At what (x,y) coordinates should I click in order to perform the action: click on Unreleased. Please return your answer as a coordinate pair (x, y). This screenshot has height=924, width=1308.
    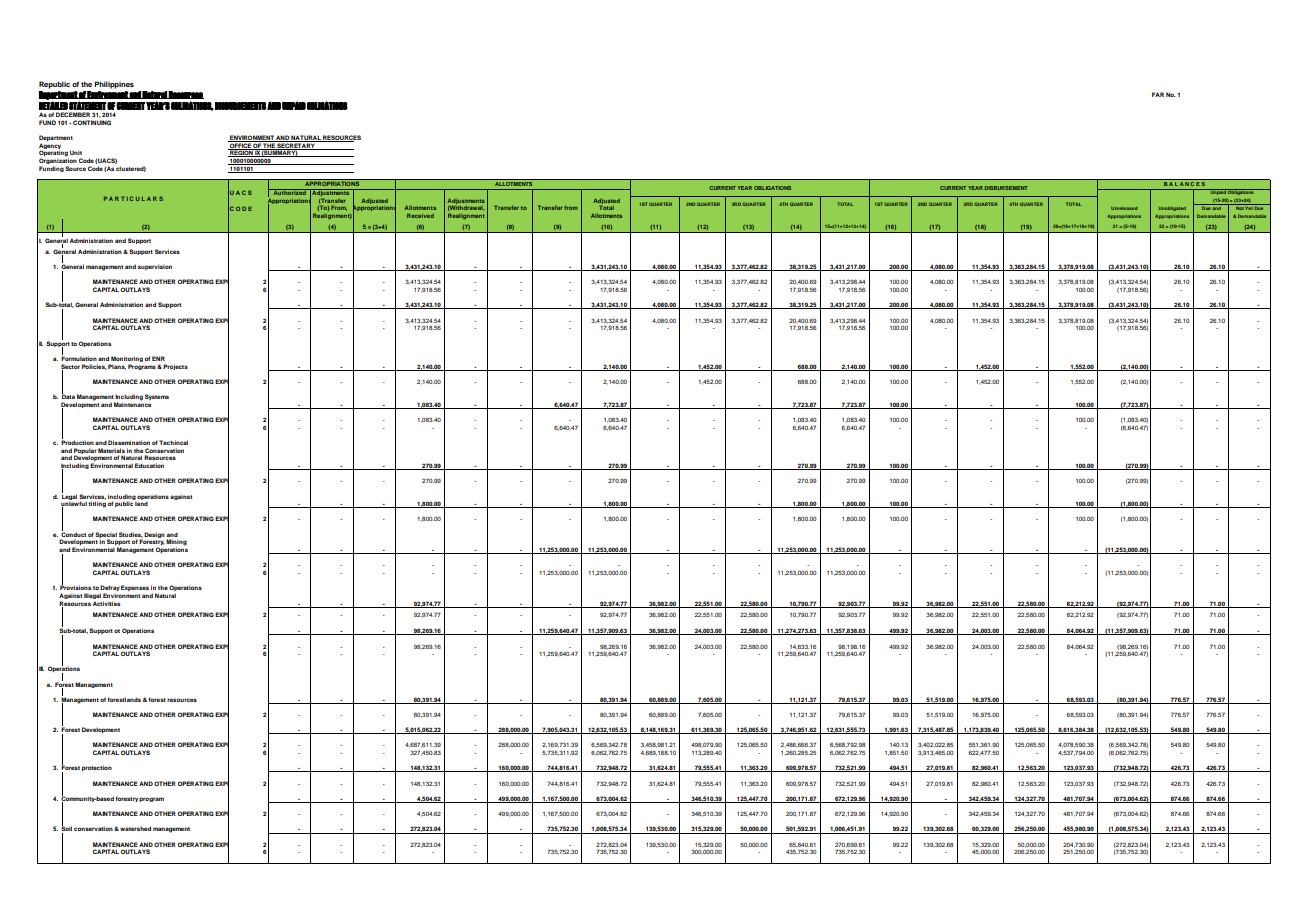
    Looking at the image, I should click on (1124, 208).
